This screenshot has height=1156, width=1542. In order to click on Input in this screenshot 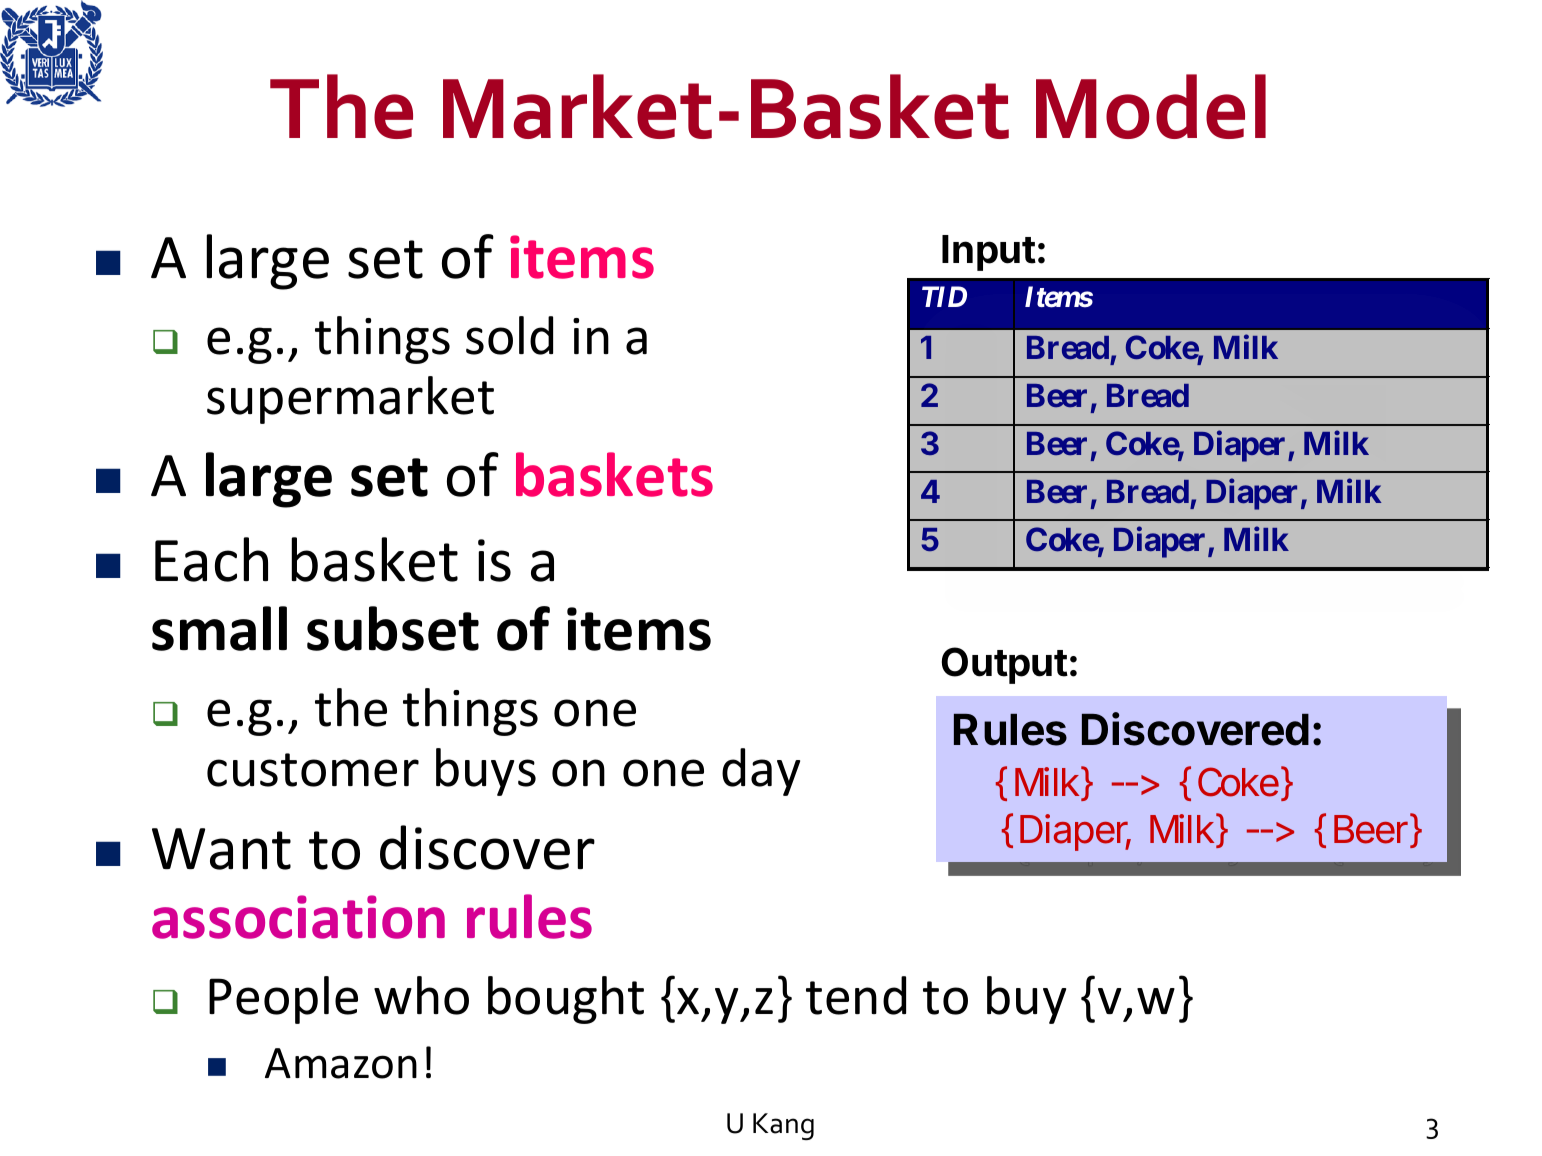, I will do `click(989, 253)`.
